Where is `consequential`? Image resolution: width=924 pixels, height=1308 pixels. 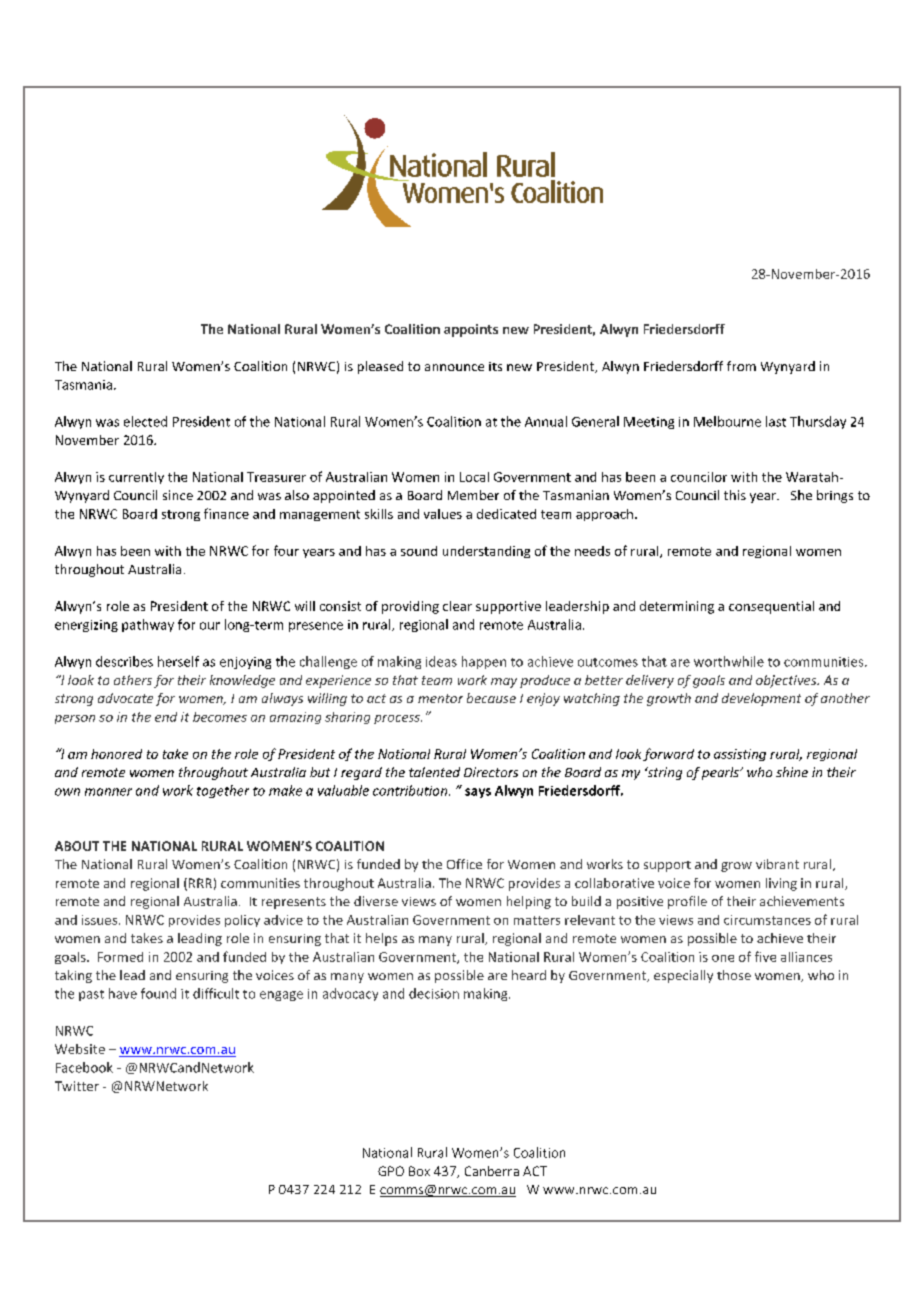 consequential is located at coordinates (771, 607).
